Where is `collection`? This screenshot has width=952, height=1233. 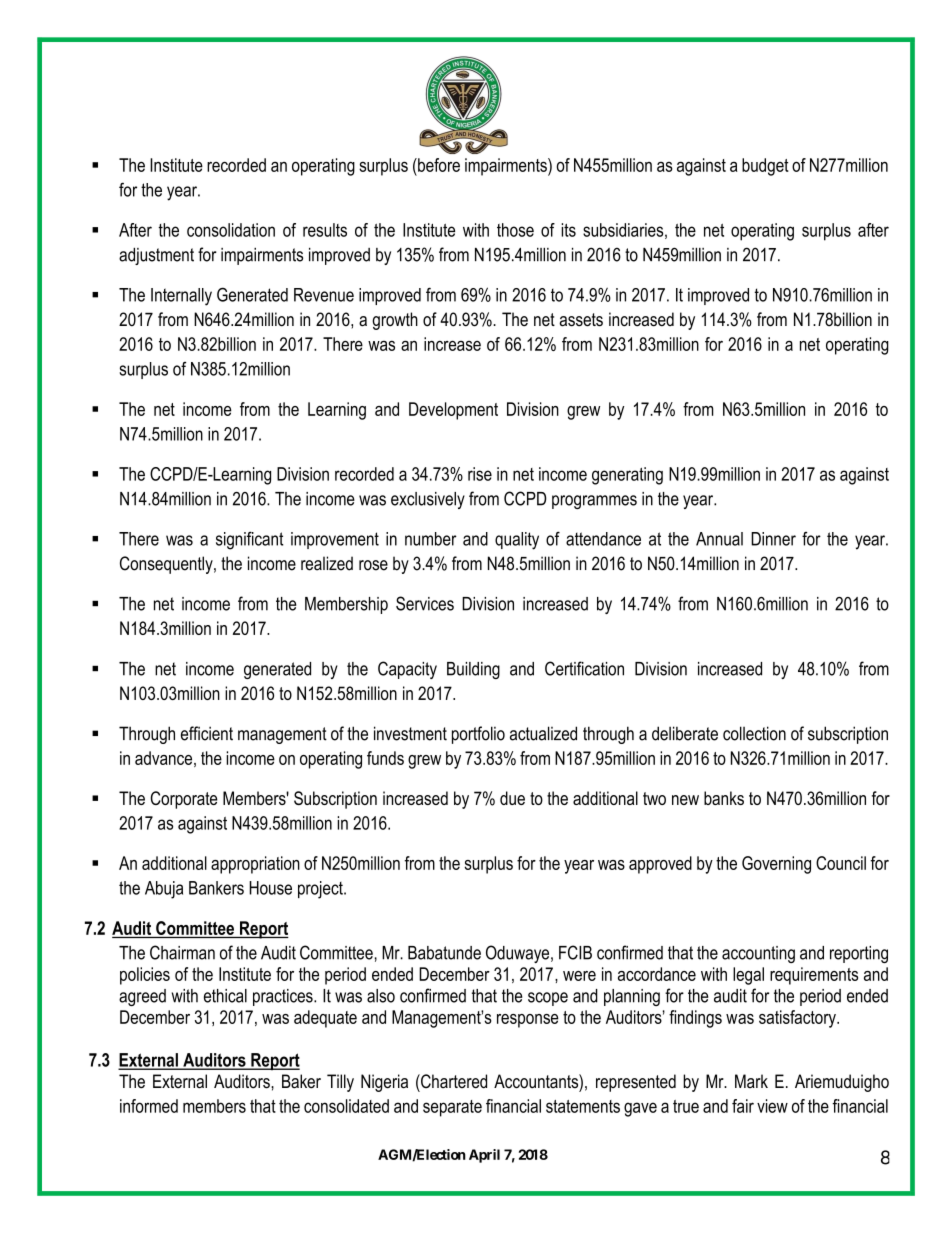
collection is located at coordinates (754, 733).
